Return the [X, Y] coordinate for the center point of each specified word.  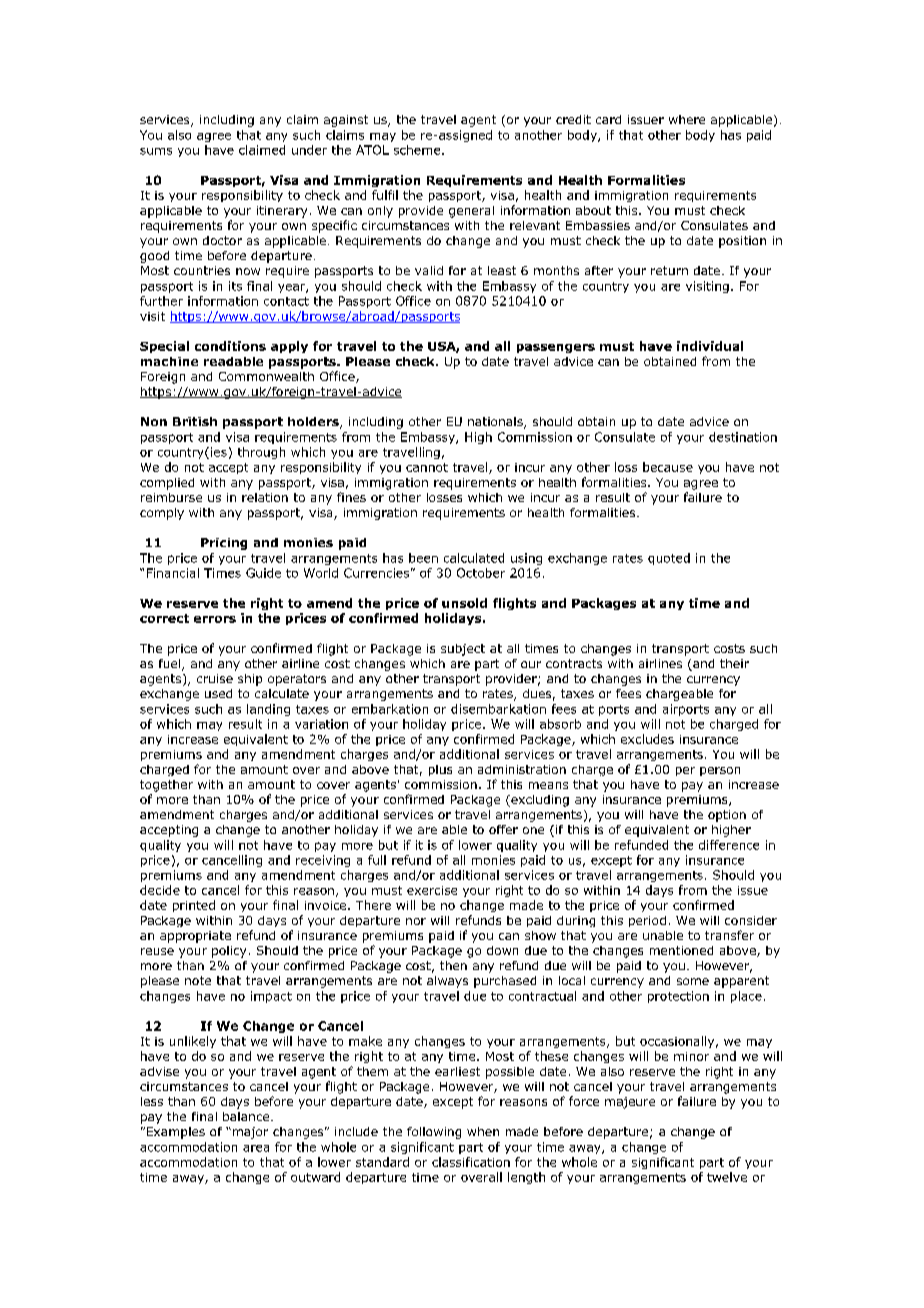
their [734, 663]
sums [156, 151]
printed [194, 906]
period [647, 921]
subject [463, 650]
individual [710, 346]
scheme [418, 150]
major [249, 1133]
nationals [496, 423]
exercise [432, 890]
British [195, 421]
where [687, 119]
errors [215, 619]
